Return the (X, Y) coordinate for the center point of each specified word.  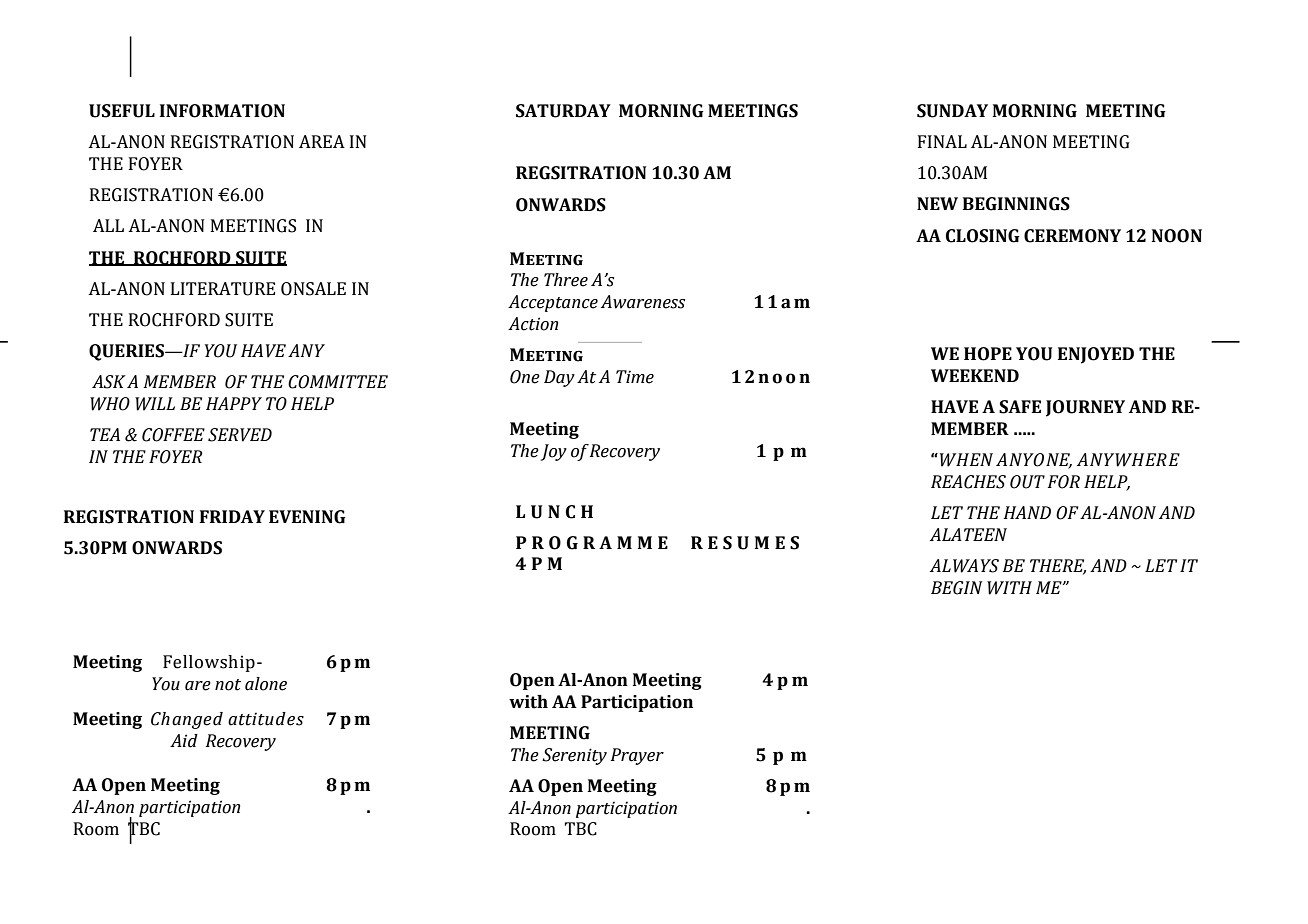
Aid (184, 741)
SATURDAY (563, 111)
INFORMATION (222, 111)
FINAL (942, 141)
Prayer (637, 756)
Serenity (574, 756)
